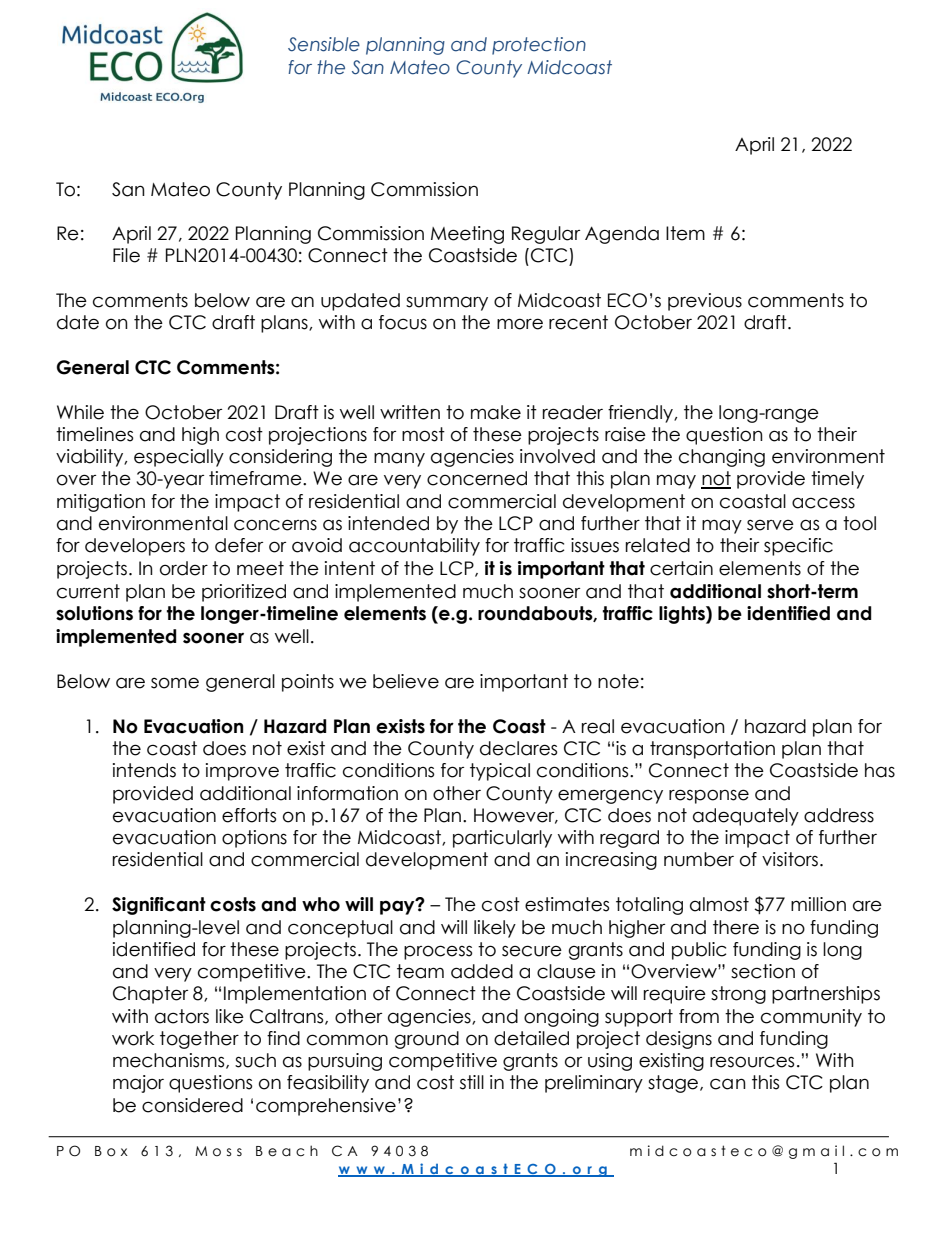 The image size is (952, 1233). Describe the element at coordinates (472, 1082) in the screenshot. I see `still` at that location.
